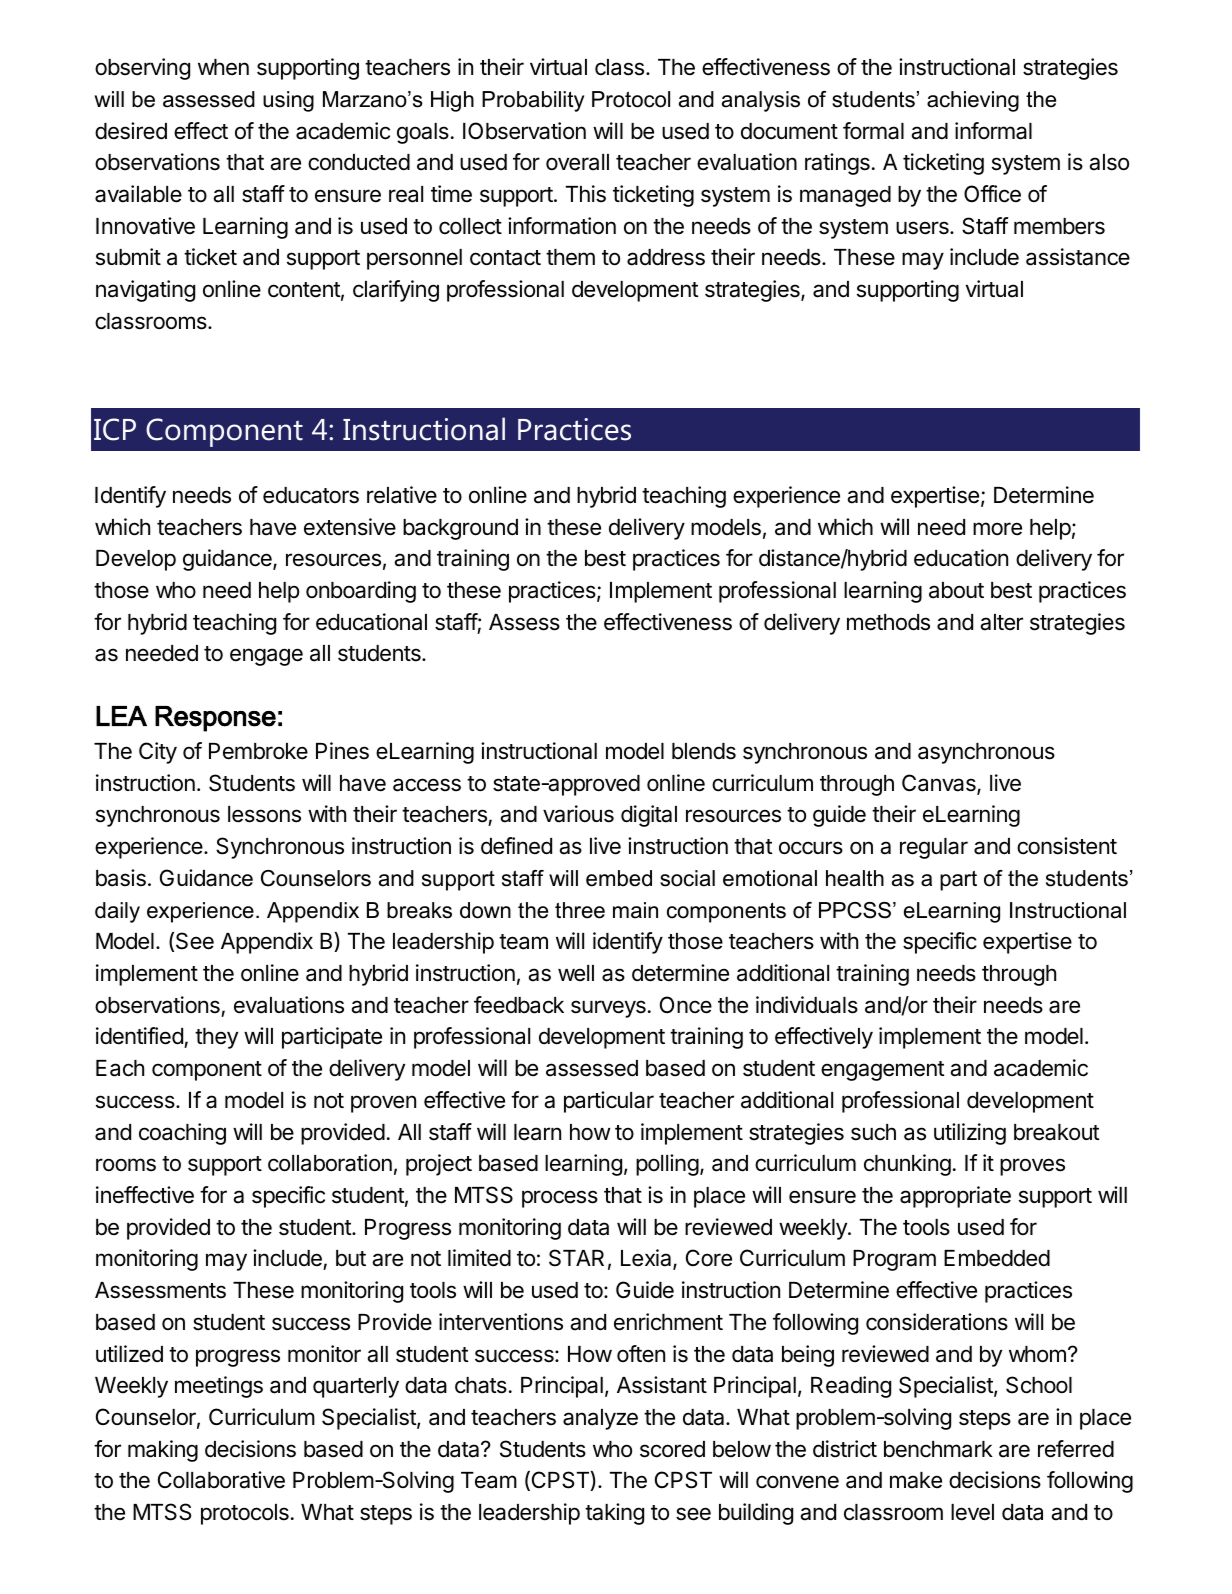 This screenshot has width=1232, height=1594. What do you see at coordinates (264, 814) in the screenshot?
I see `lessons` at bounding box center [264, 814].
